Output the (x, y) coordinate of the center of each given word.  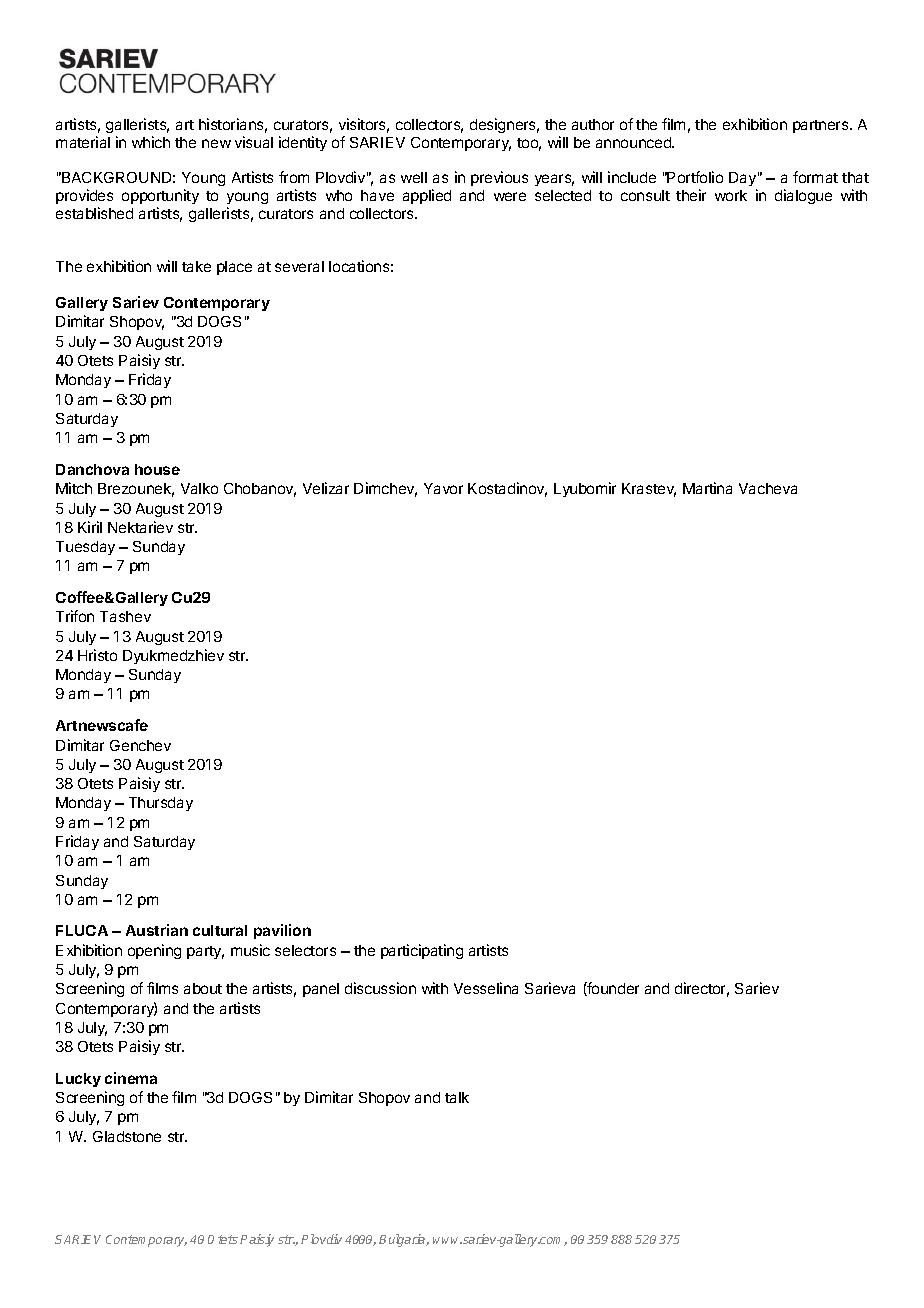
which (151, 142)
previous (499, 178)
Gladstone (127, 1136)
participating (422, 951)
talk (457, 1097)
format (815, 177)
